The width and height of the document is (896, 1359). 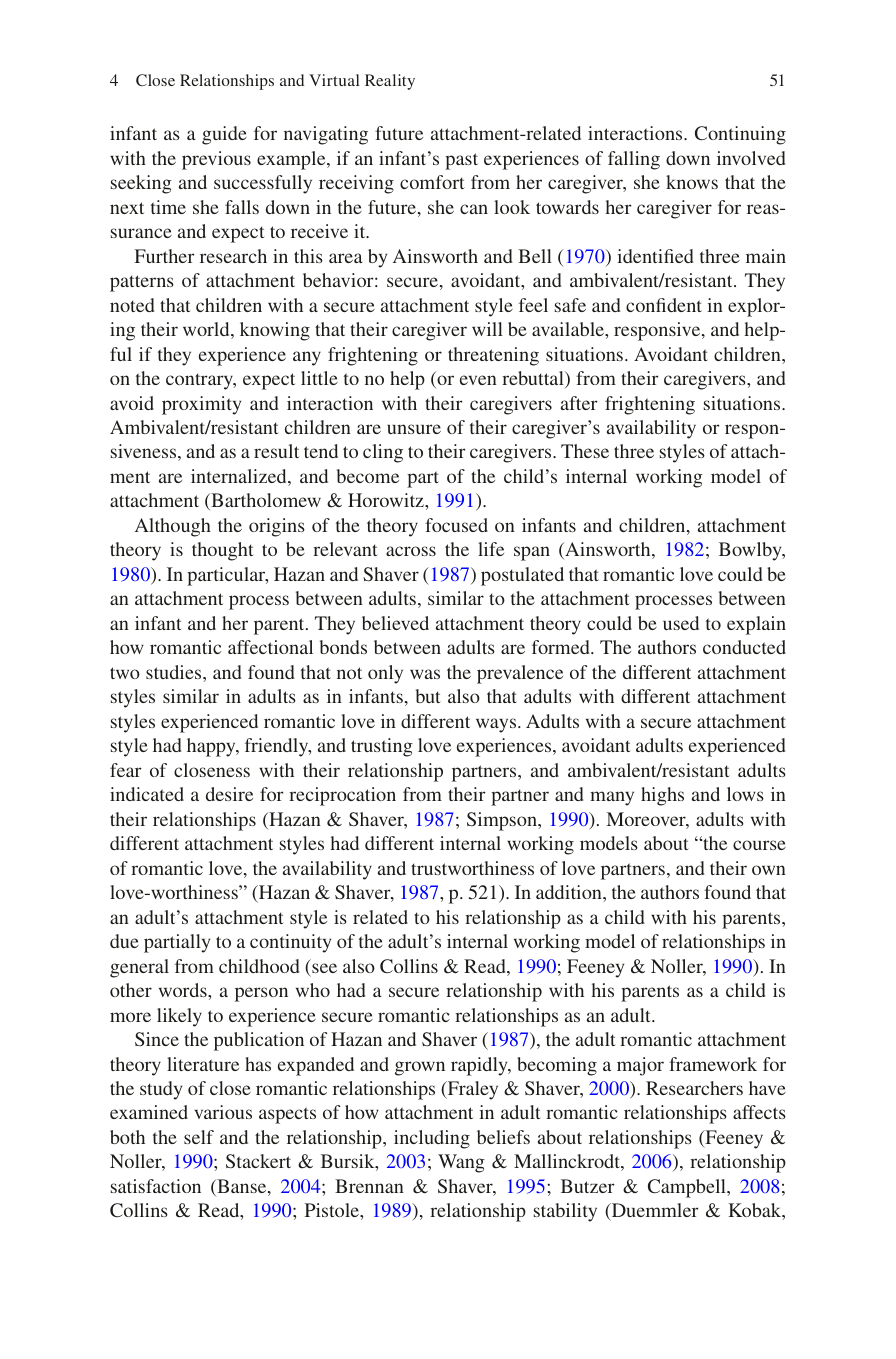 I want to click on guide, so click(x=224, y=135).
